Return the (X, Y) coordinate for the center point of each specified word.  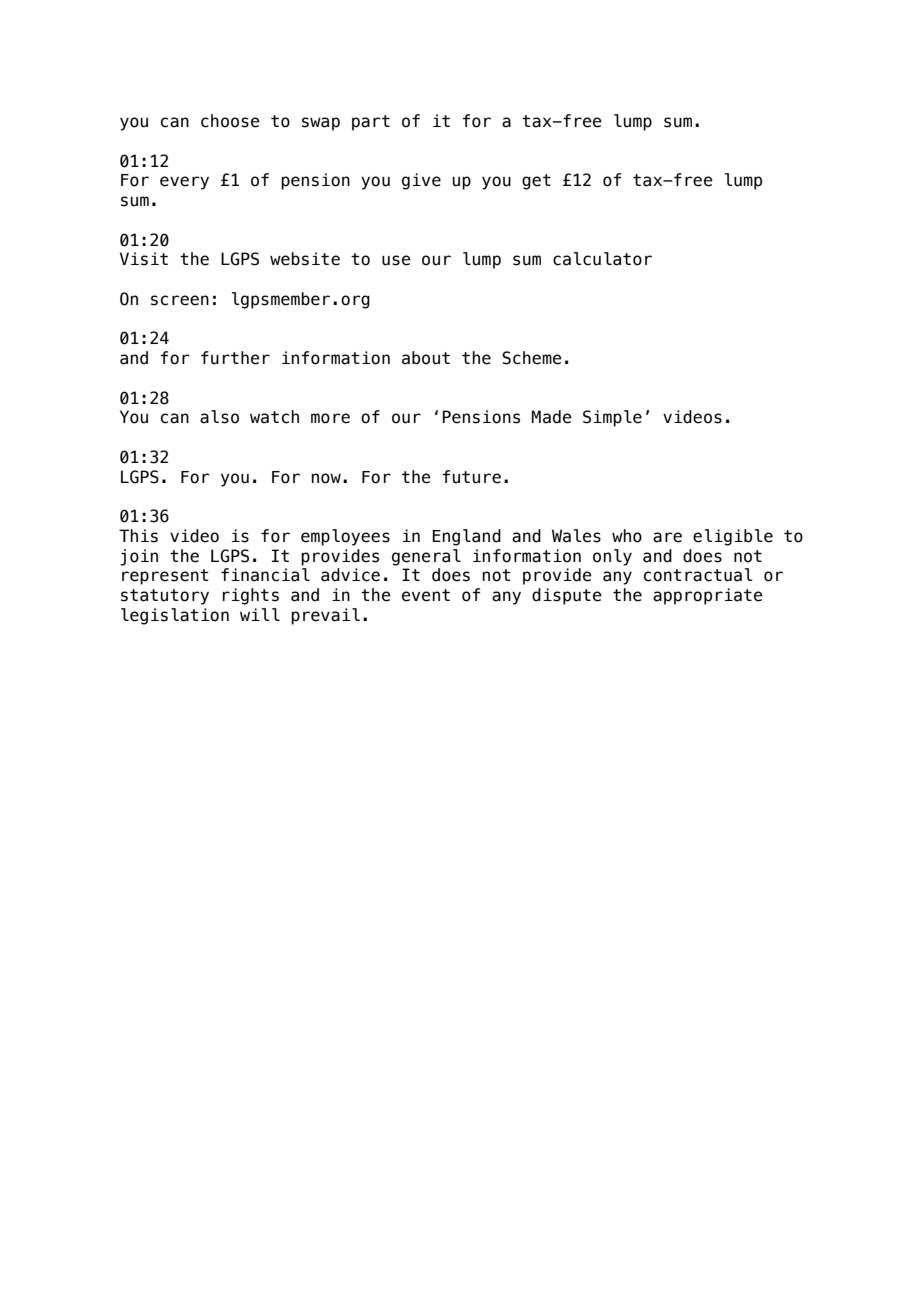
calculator (602, 259)
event (426, 595)
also (219, 417)
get (536, 182)
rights (251, 596)
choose (230, 121)
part (371, 123)
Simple (612, 418)
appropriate (708, 596)
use (396, 260)
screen (180, 300)
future (471, 477)
